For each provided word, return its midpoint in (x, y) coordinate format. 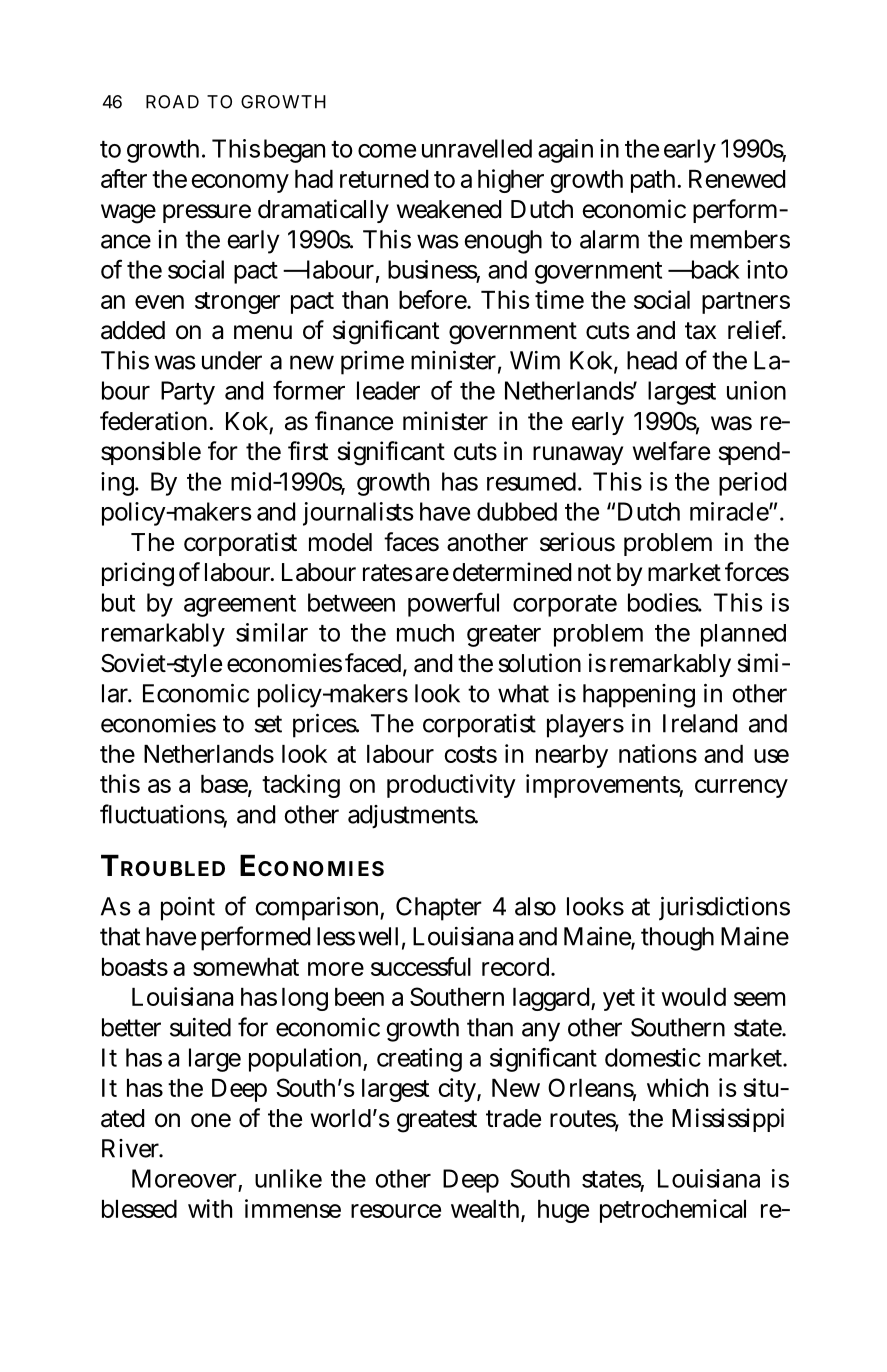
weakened (449, 209)
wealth (488, 1210)
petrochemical (673, 1211)
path (656, 181)
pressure (207, 213)
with (210, 1208)
